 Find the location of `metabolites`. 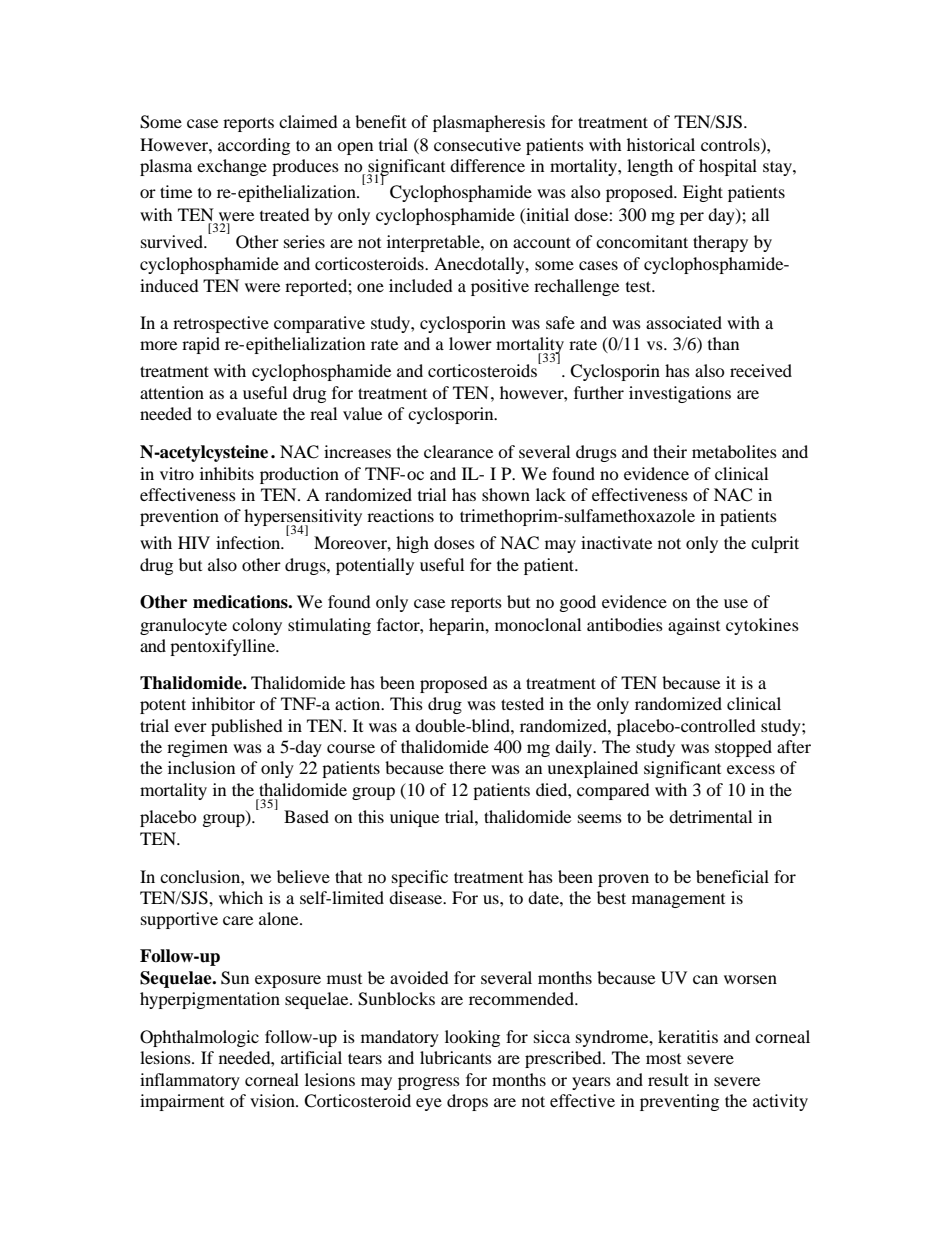

metabolites is located at coordinates (734, 451).
